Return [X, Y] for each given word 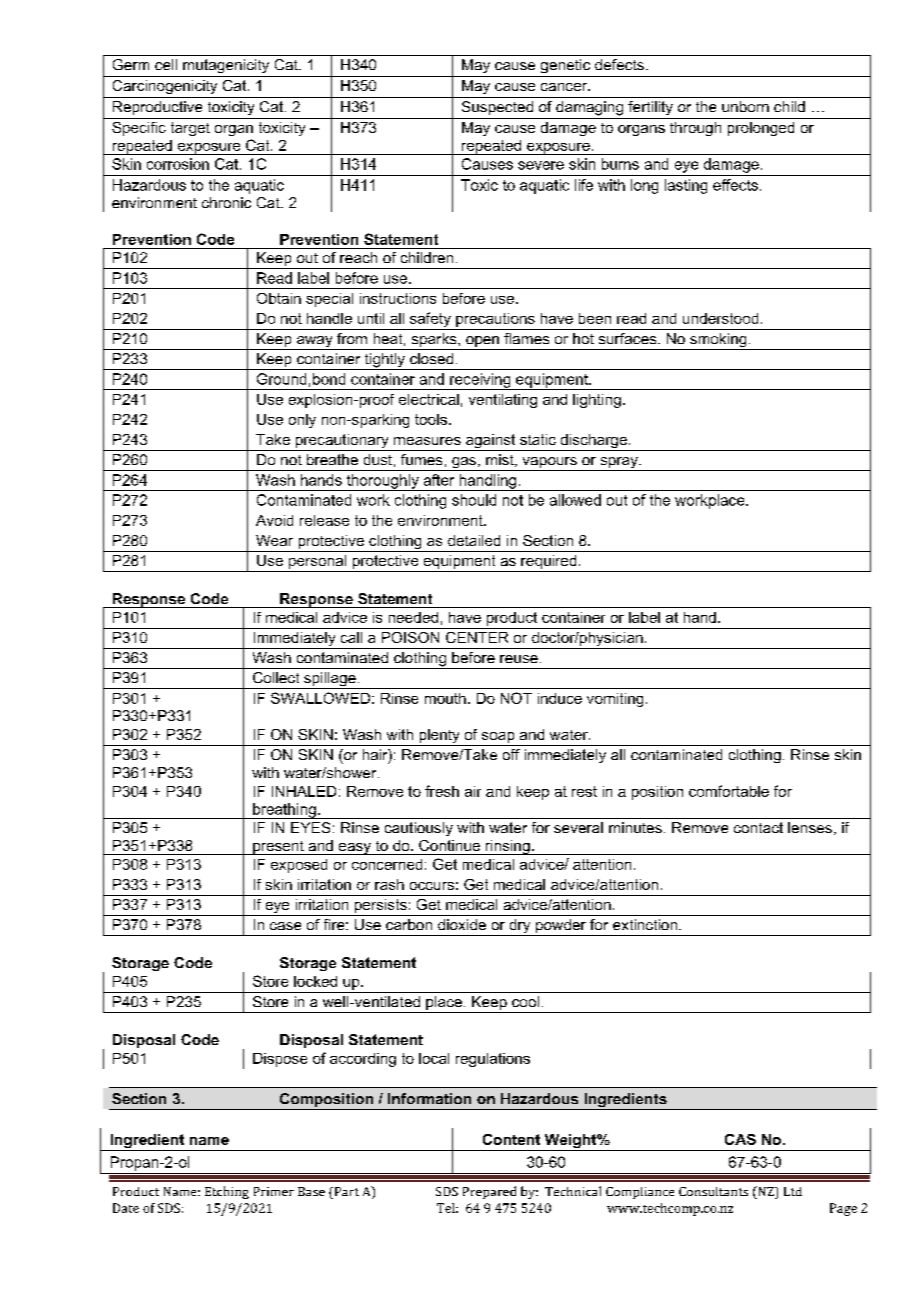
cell [166, 64]
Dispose [280, 1060]
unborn [745, 106]
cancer [565, 87]
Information [429, 1098]
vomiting [615, 700]
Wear [274, 540]
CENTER [477, 637]
